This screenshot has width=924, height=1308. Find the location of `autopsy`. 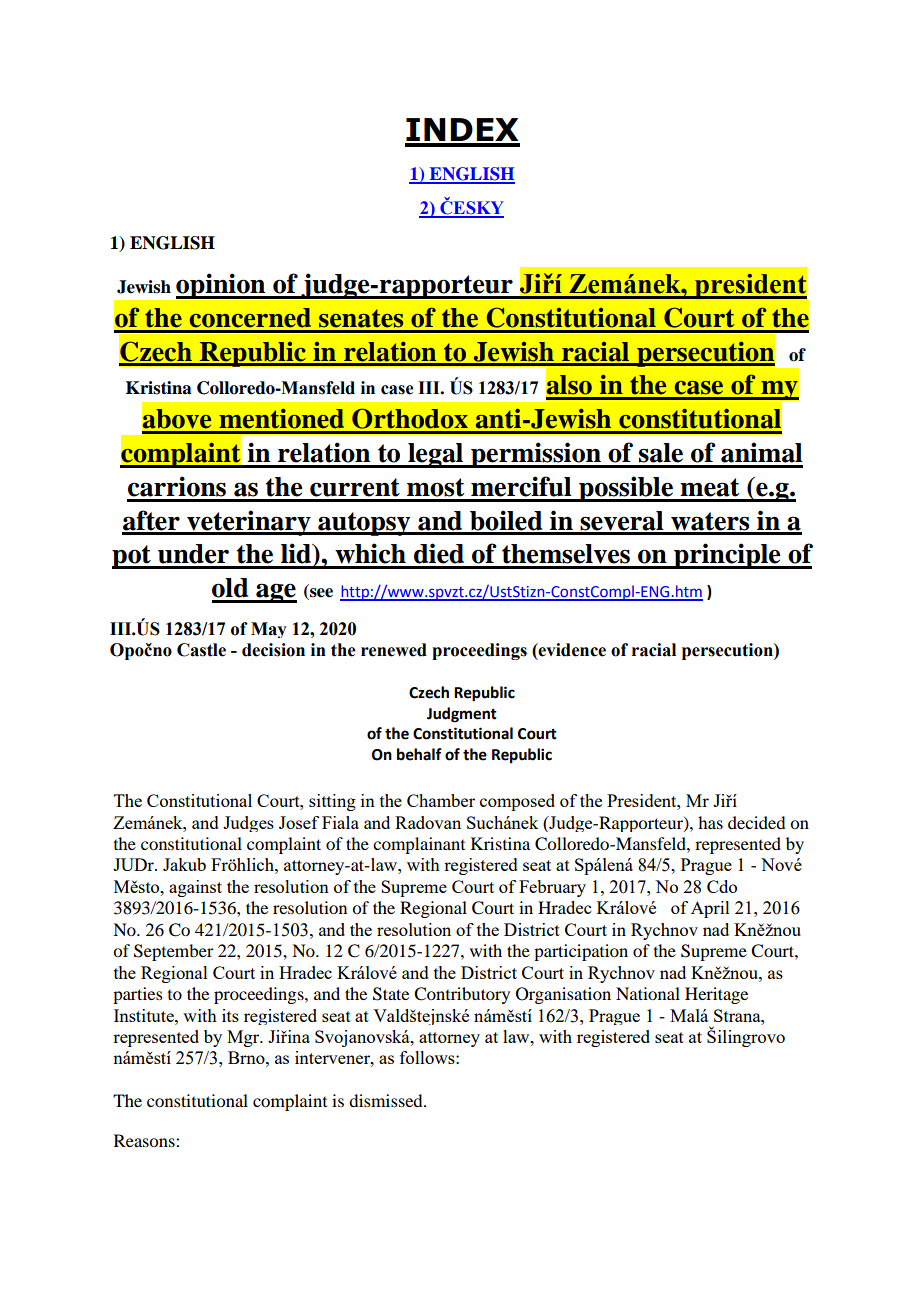

autopsy is located at coordinates (364, 524).
